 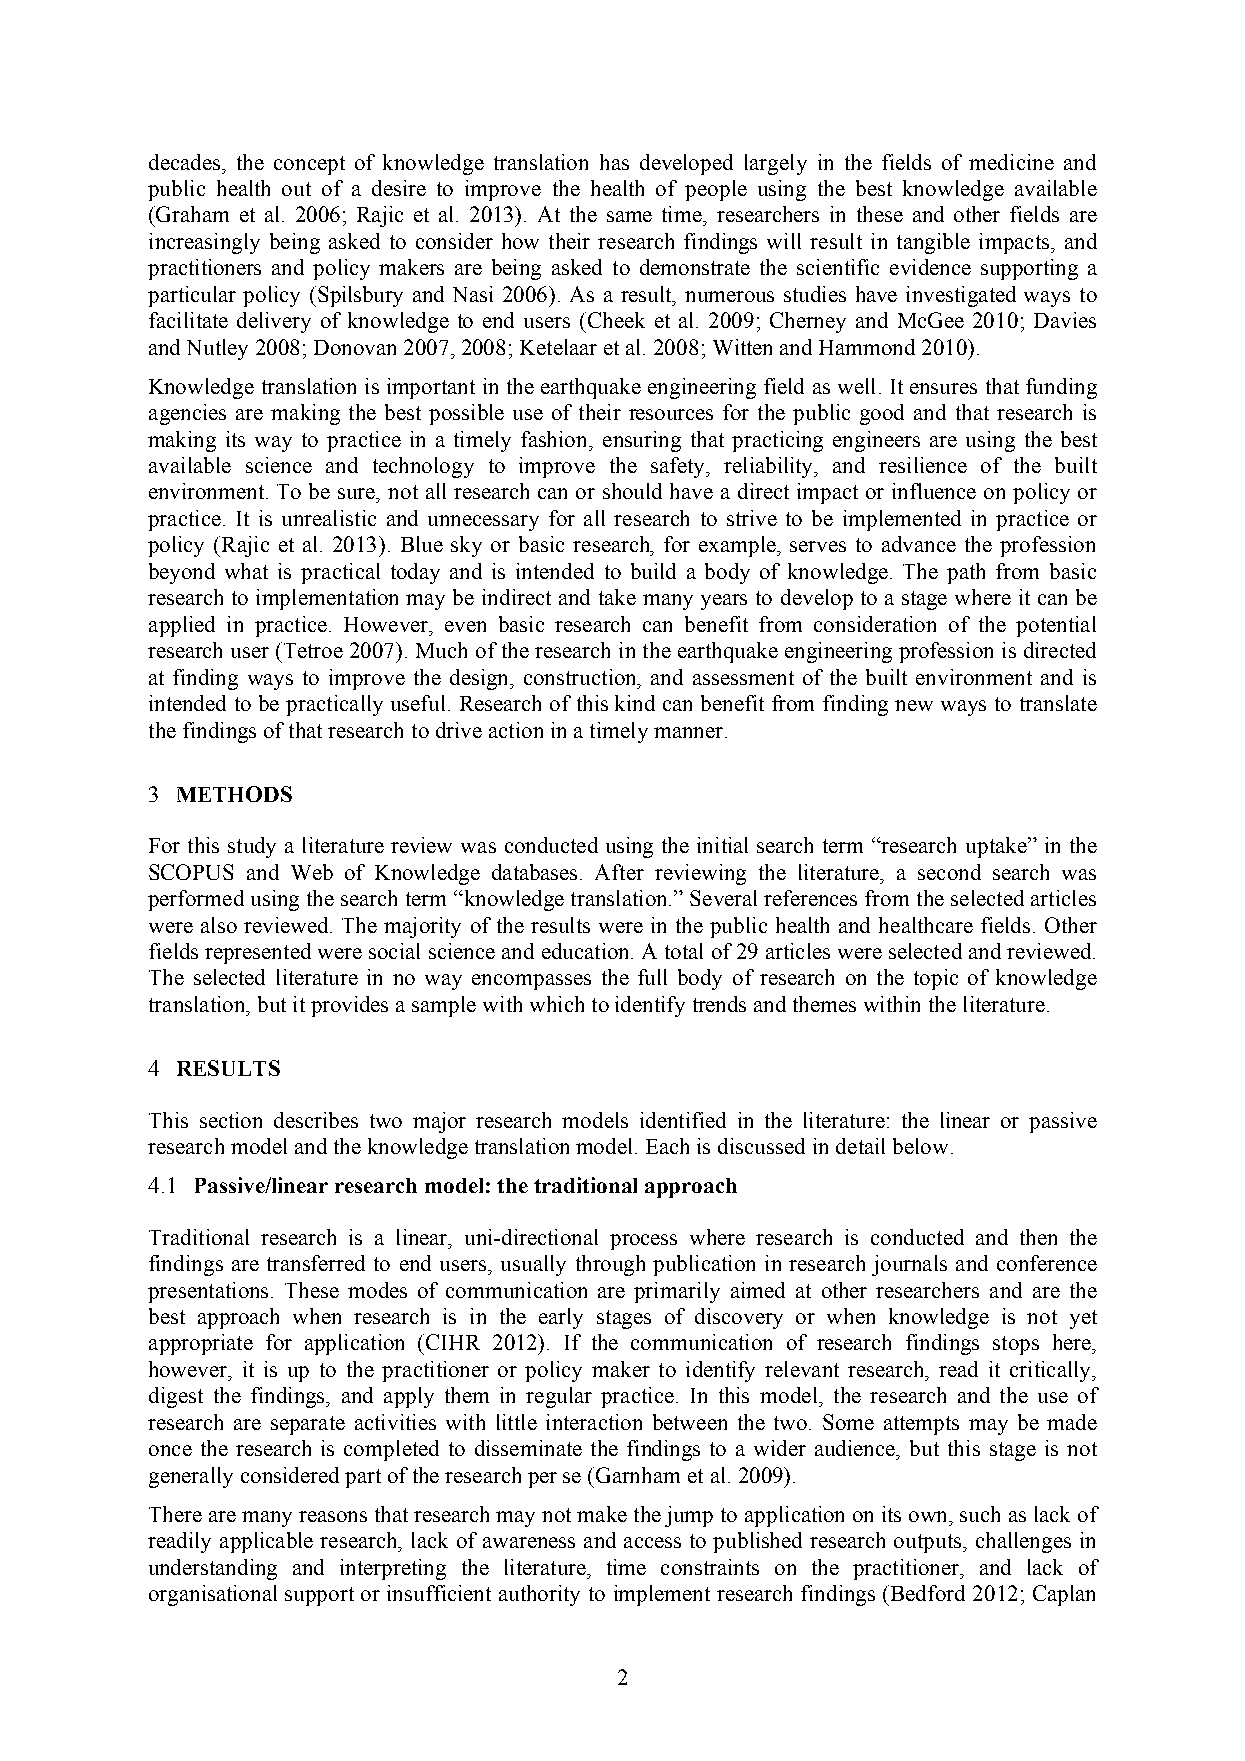 I want to click on tangible, so click(x=933, y=243).
